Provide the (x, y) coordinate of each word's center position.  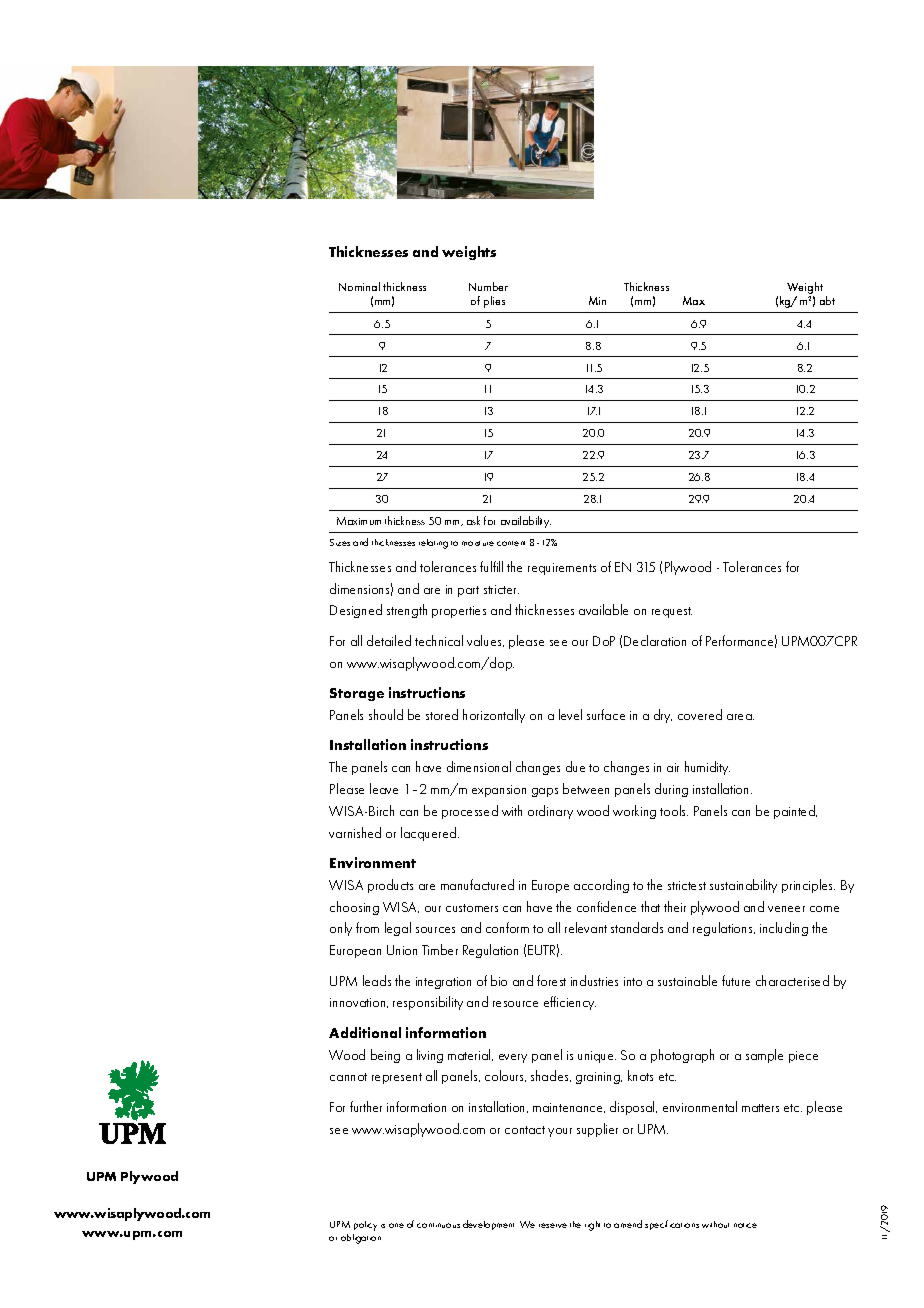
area (740, 717)
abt (827, 300)
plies (494, 302)
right (592, 1226)
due (575, 766)
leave (384, 788)
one (396, 1225)
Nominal (359, 286)
